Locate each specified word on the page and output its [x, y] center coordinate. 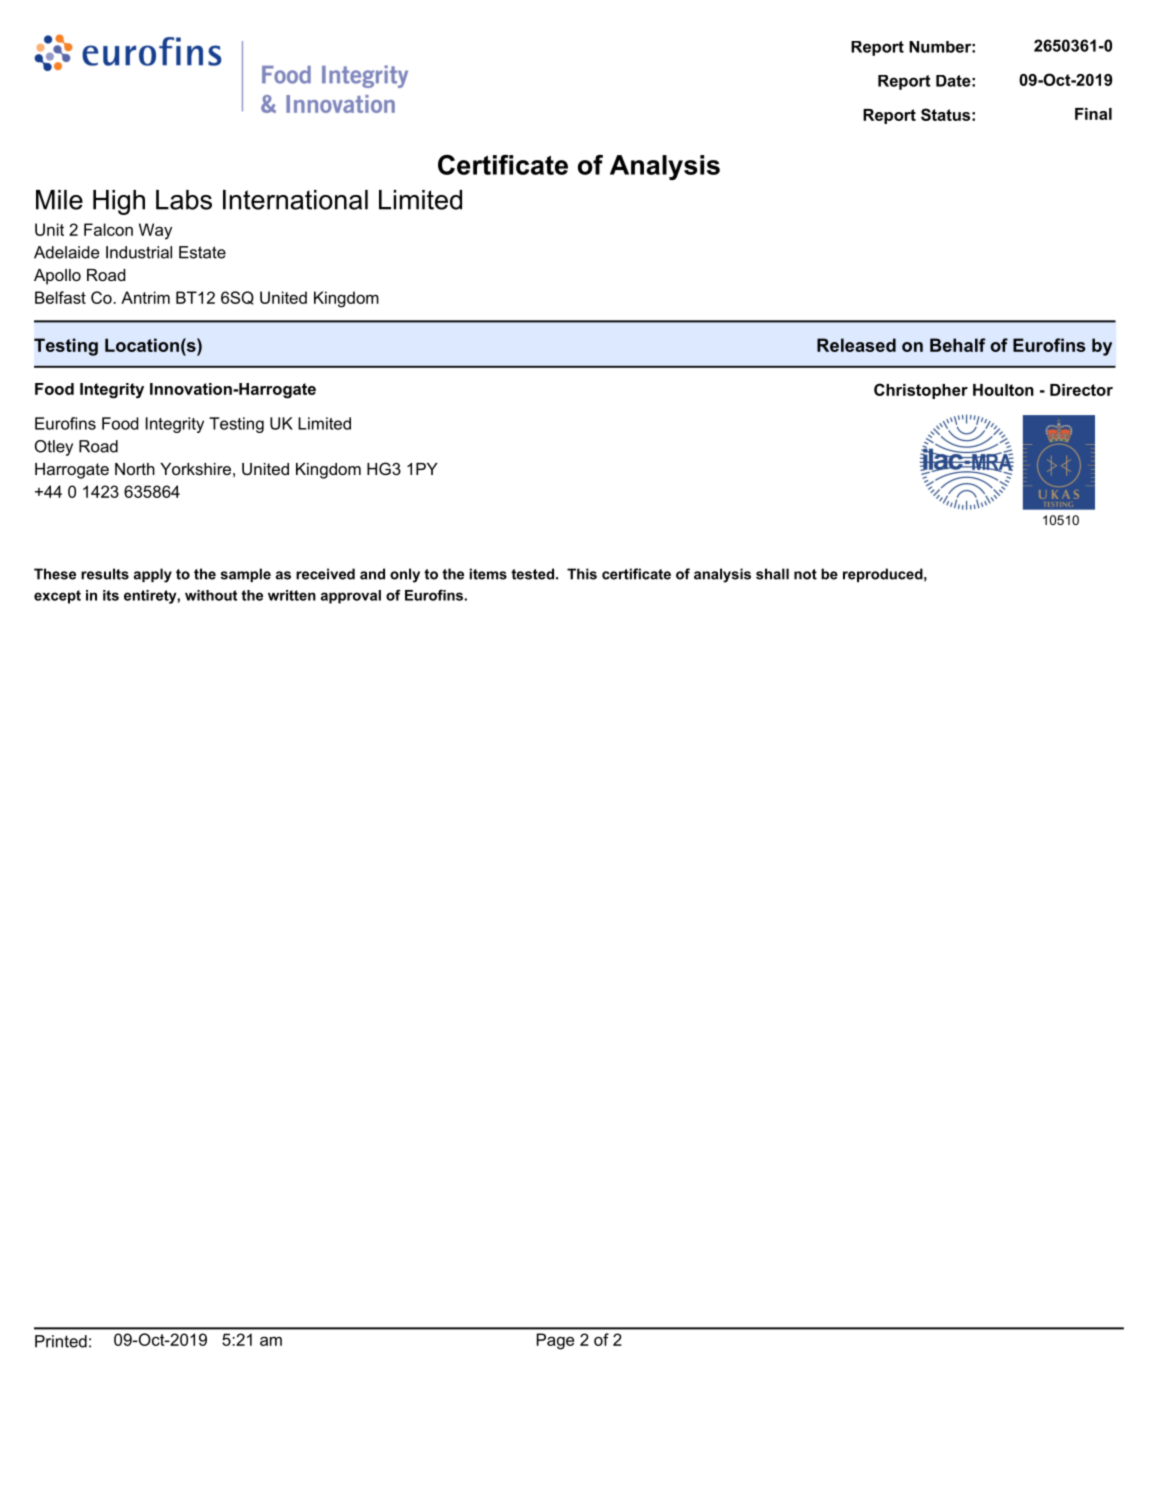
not [805, 574]
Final [1093, 114]
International [295, 200]
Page [555, 1341]
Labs [184, 200]
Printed [61, 1341]
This [582, 574]
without [211, 595]
